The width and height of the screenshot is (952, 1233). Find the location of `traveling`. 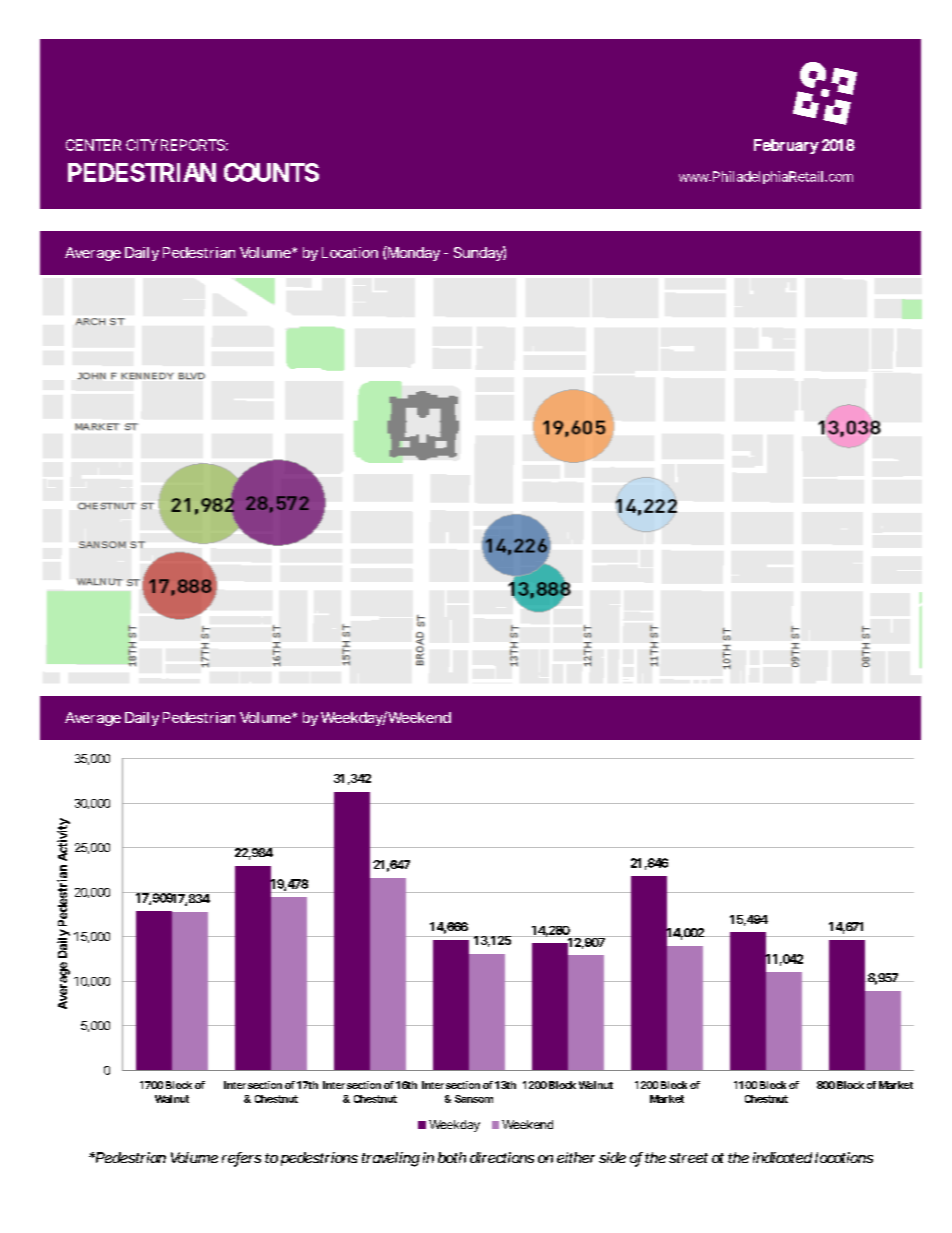

traveling is located at coordinates (391, 1159).
